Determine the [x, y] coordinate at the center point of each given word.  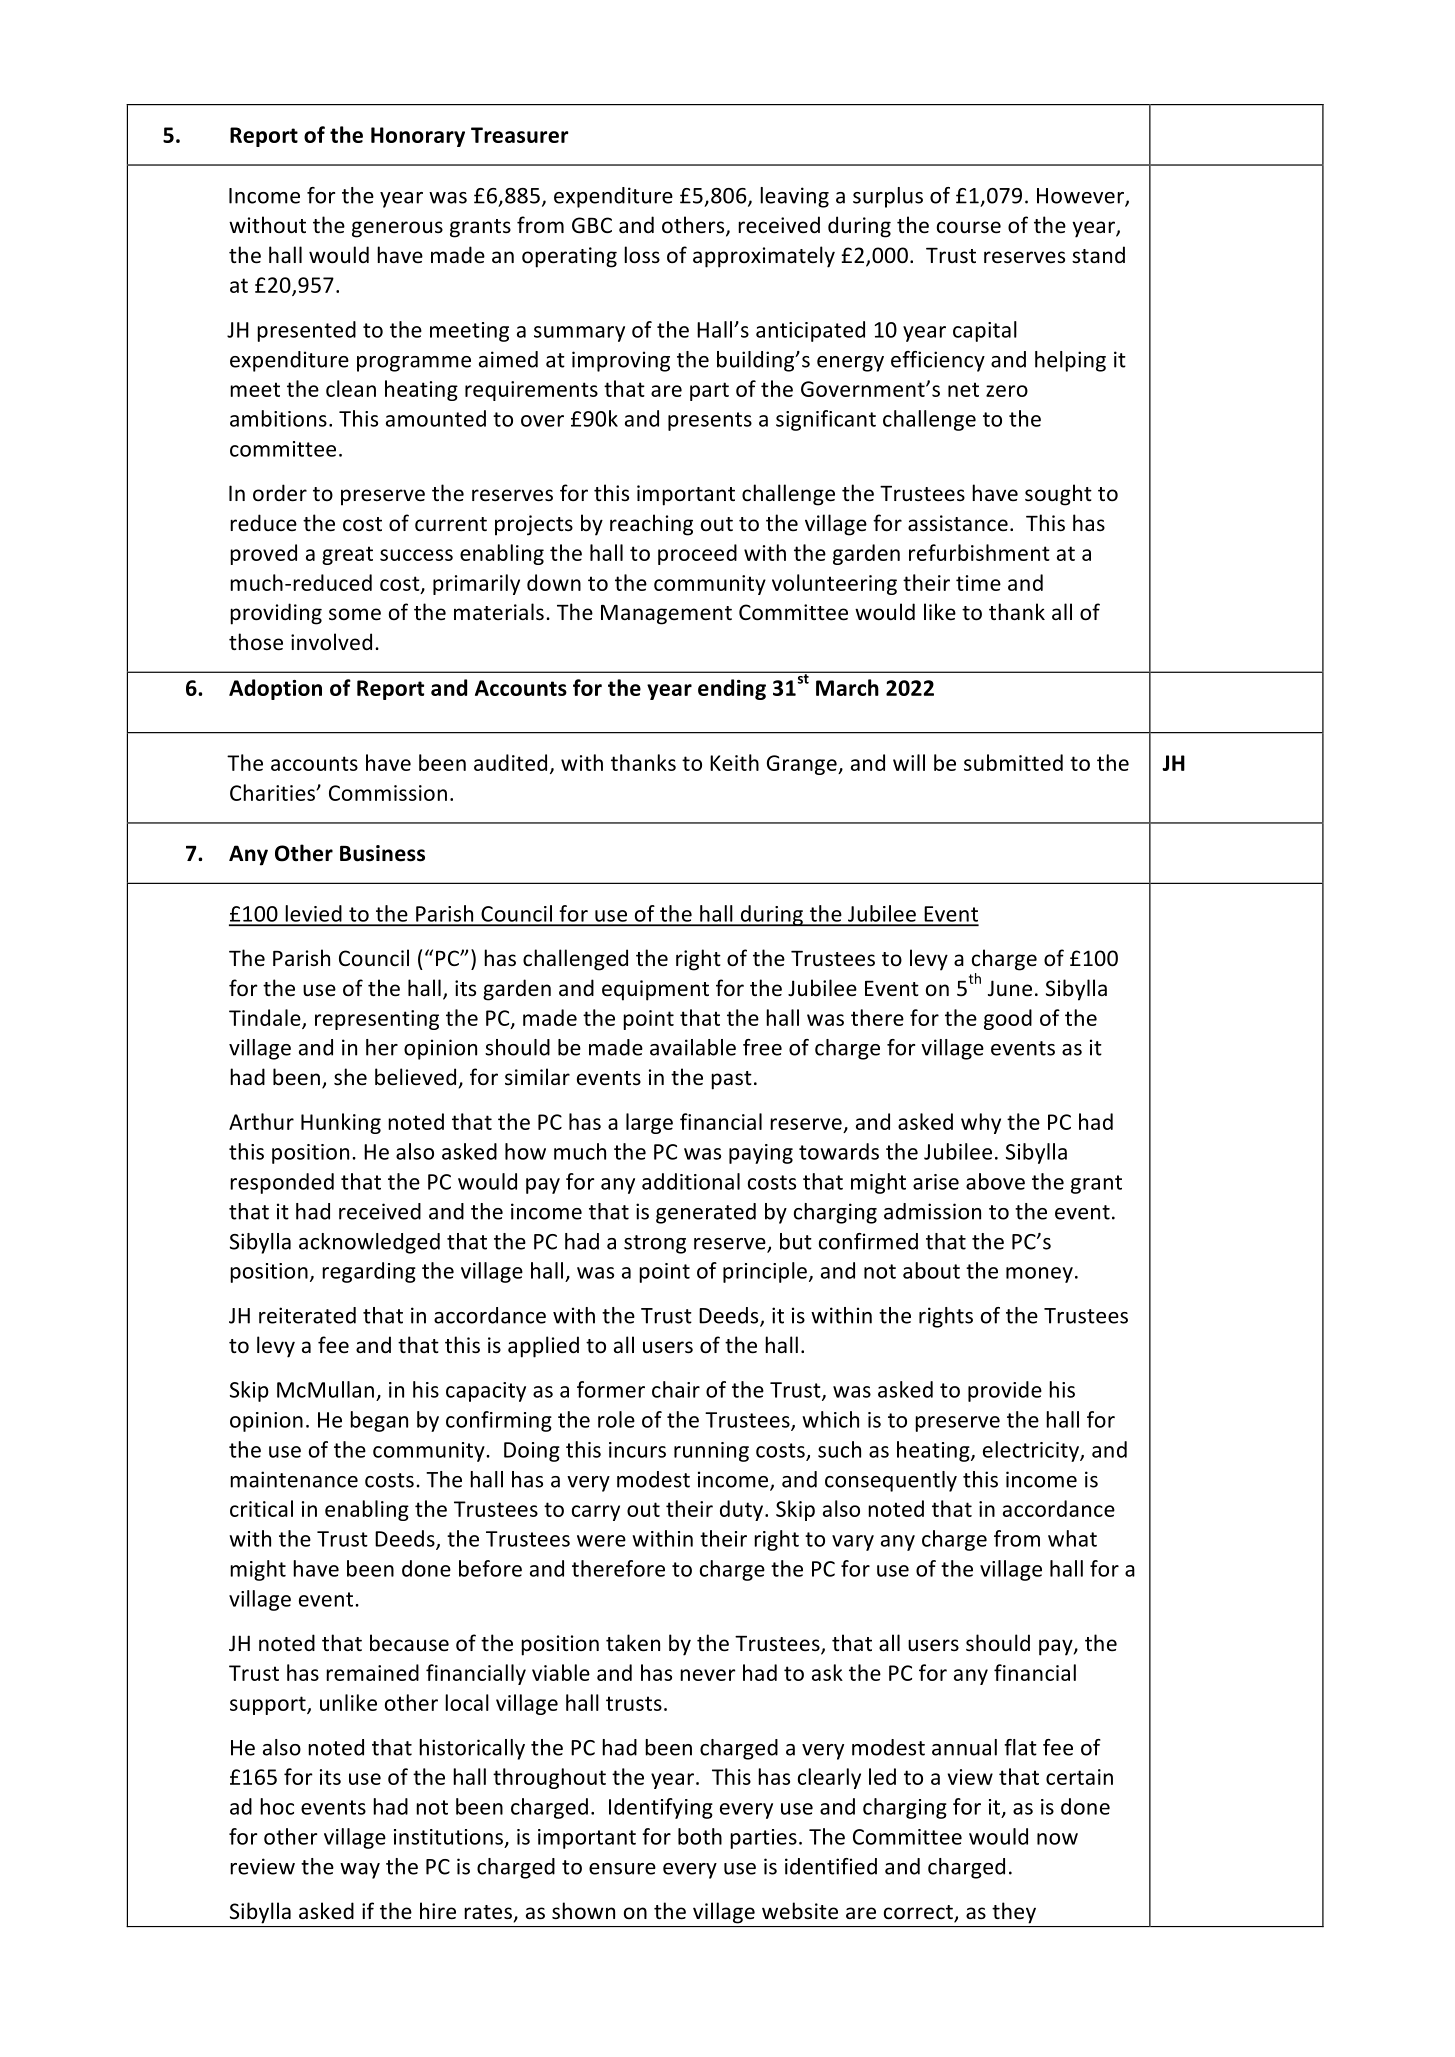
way [360, 1871]
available [693, 1047]
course [969, 227]
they [1014, 1913]
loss [642, 255]
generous [397, 229]
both [700, 1836]
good [1008, 1019]
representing [377, 1020]
